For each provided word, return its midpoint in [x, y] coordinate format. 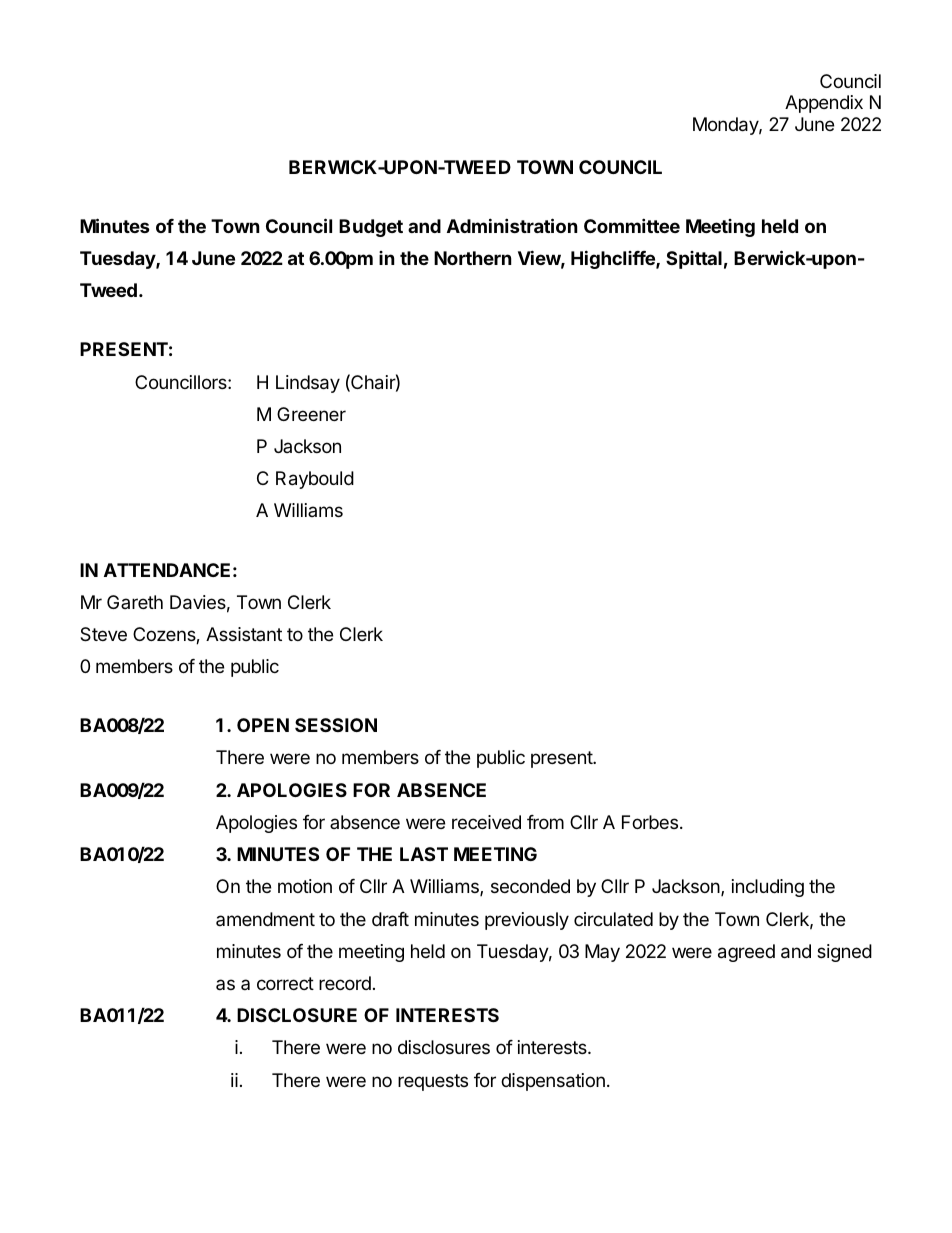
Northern [473, 258]
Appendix [824, 104]
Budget [371, 228]
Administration [512, 225]
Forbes [650, 822]
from [545, 822]
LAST [424, 854]
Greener [311, 414]
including [768, 888]
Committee [632, 225]
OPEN [263, 725]
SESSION [336, 725]
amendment [265, 919]
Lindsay [308, 384]
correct [285, 983]
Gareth [135, 602]
